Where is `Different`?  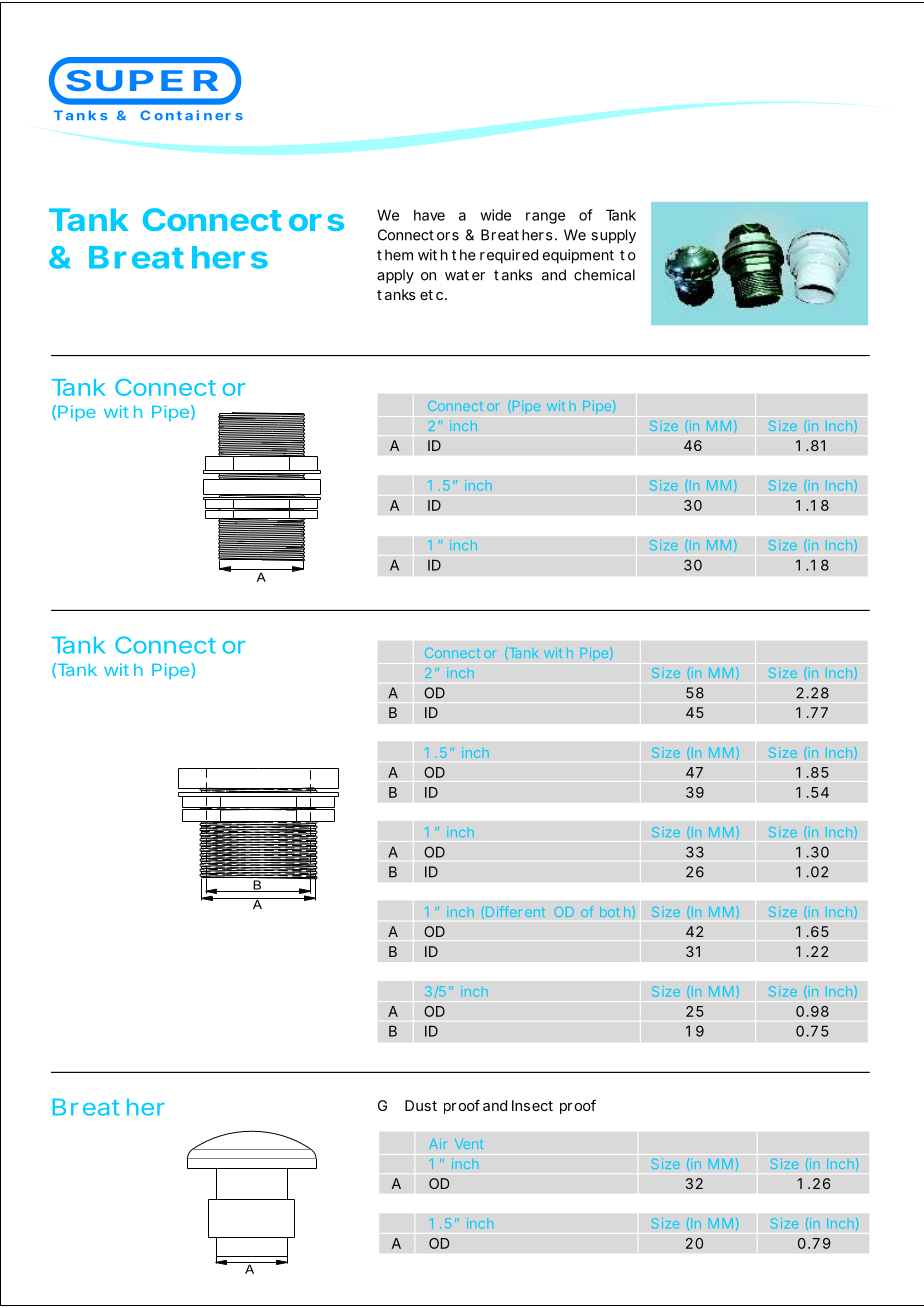 Different is located at coordinates (515, 911).
